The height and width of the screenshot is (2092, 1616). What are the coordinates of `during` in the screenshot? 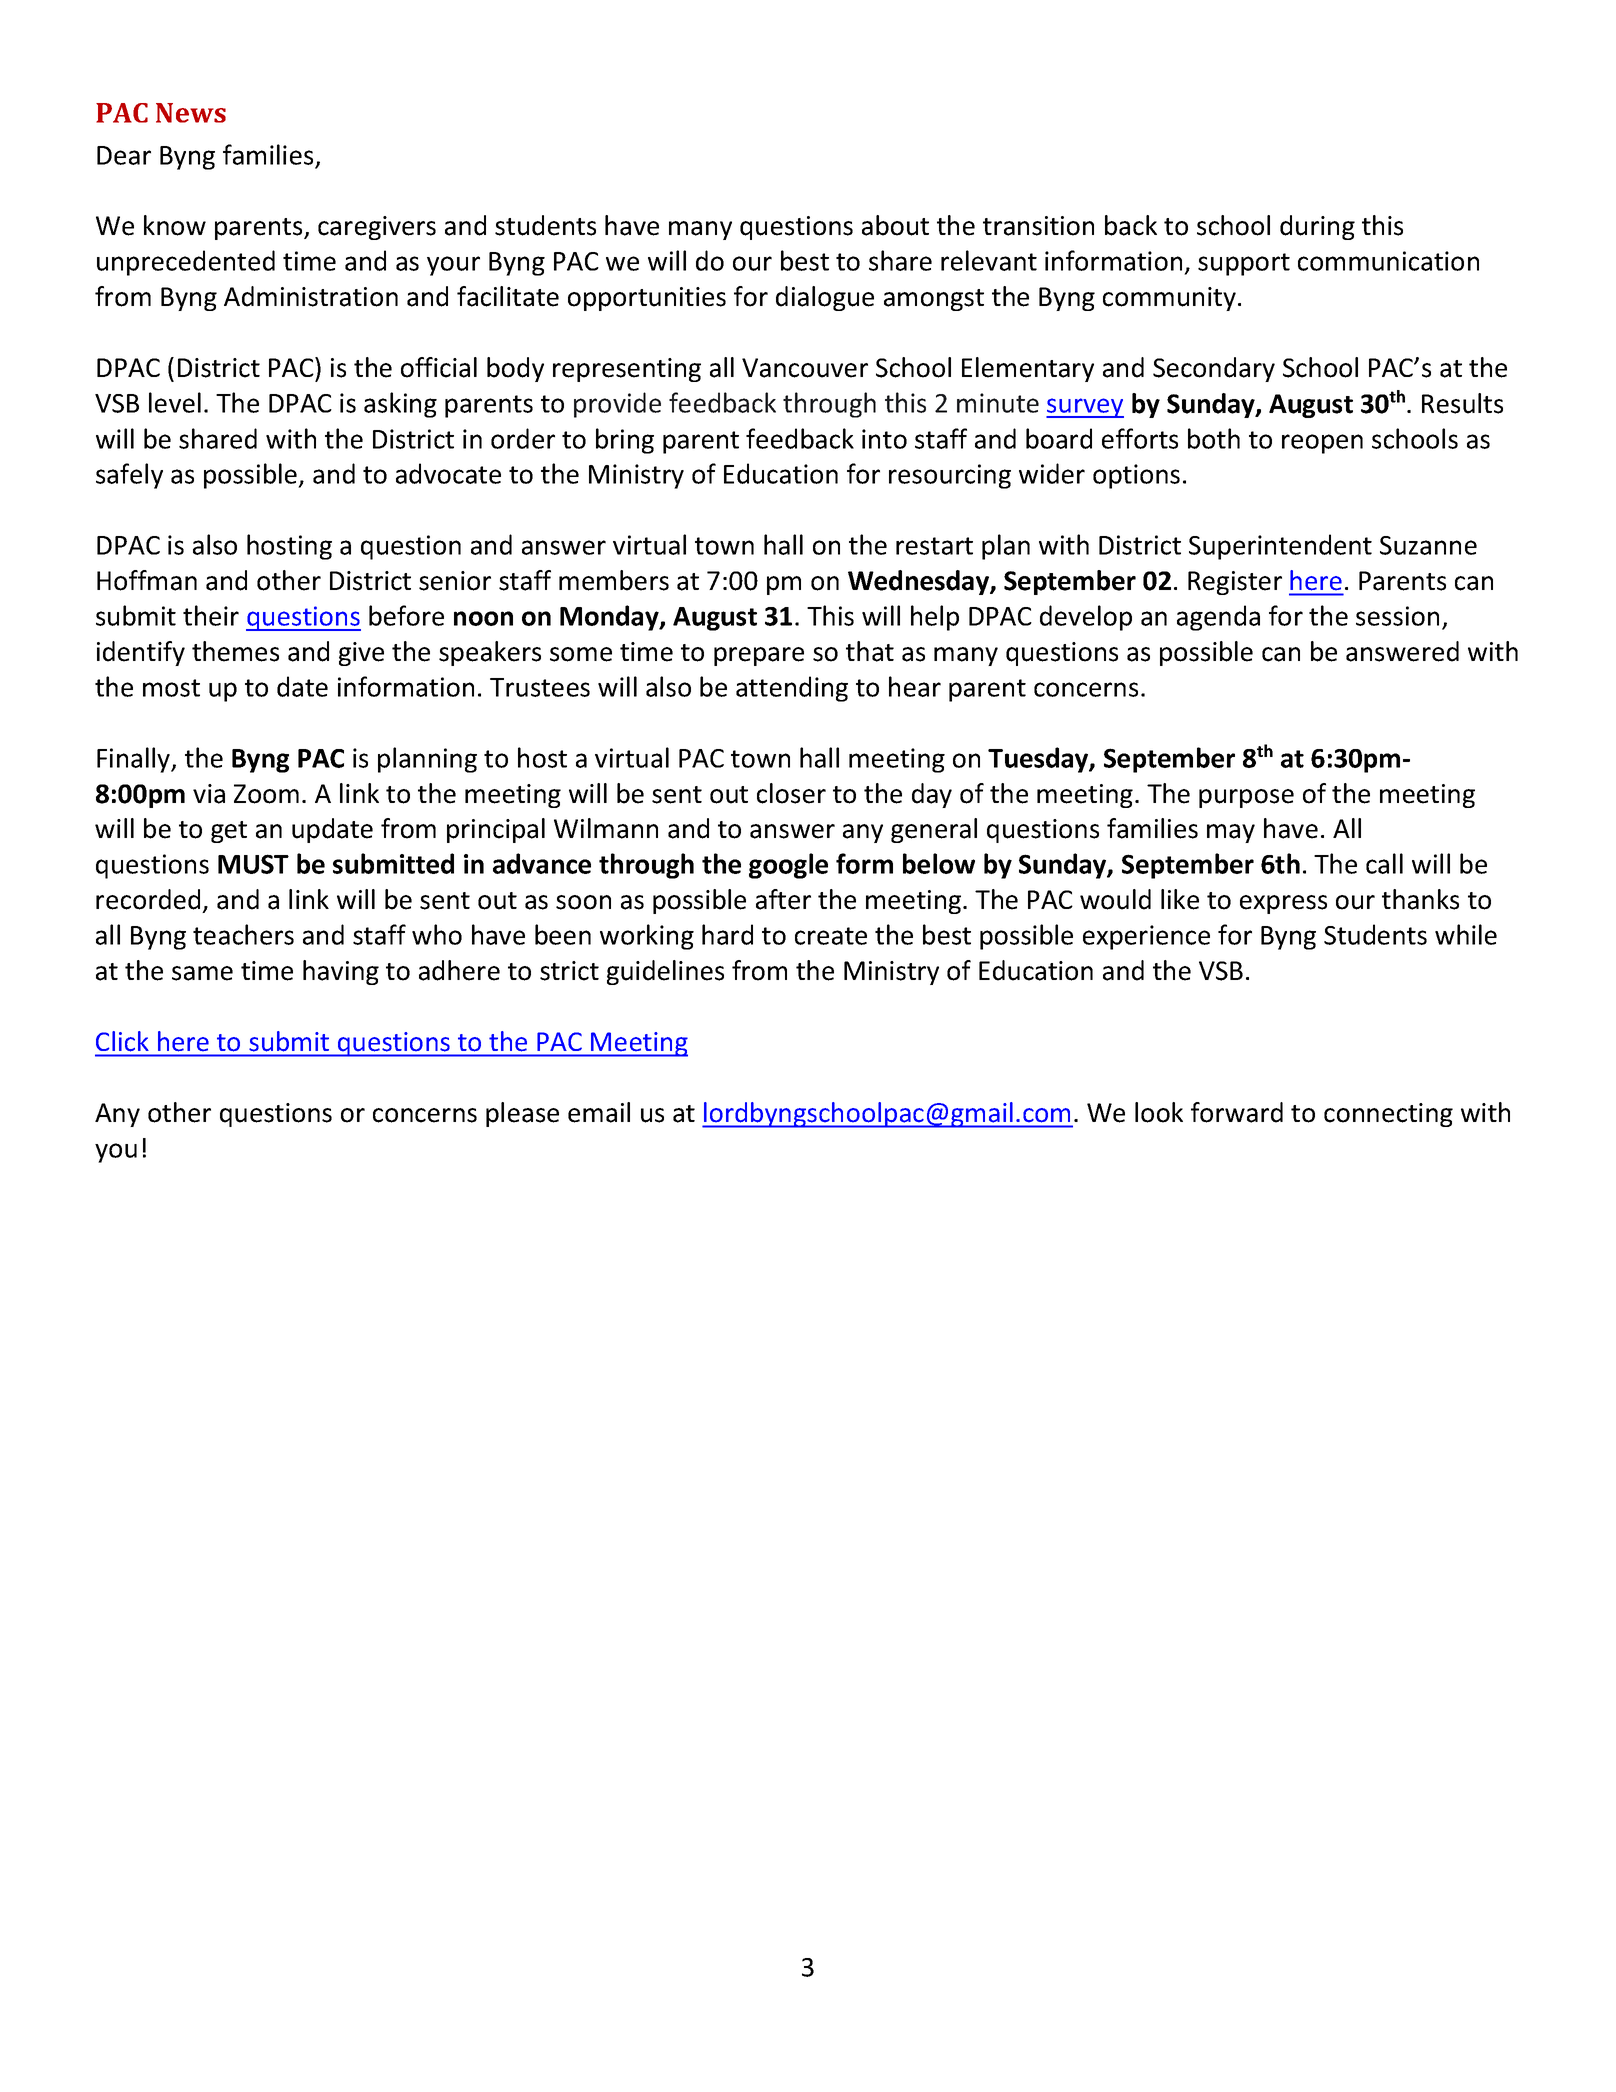 It's located at (1317, 227).
